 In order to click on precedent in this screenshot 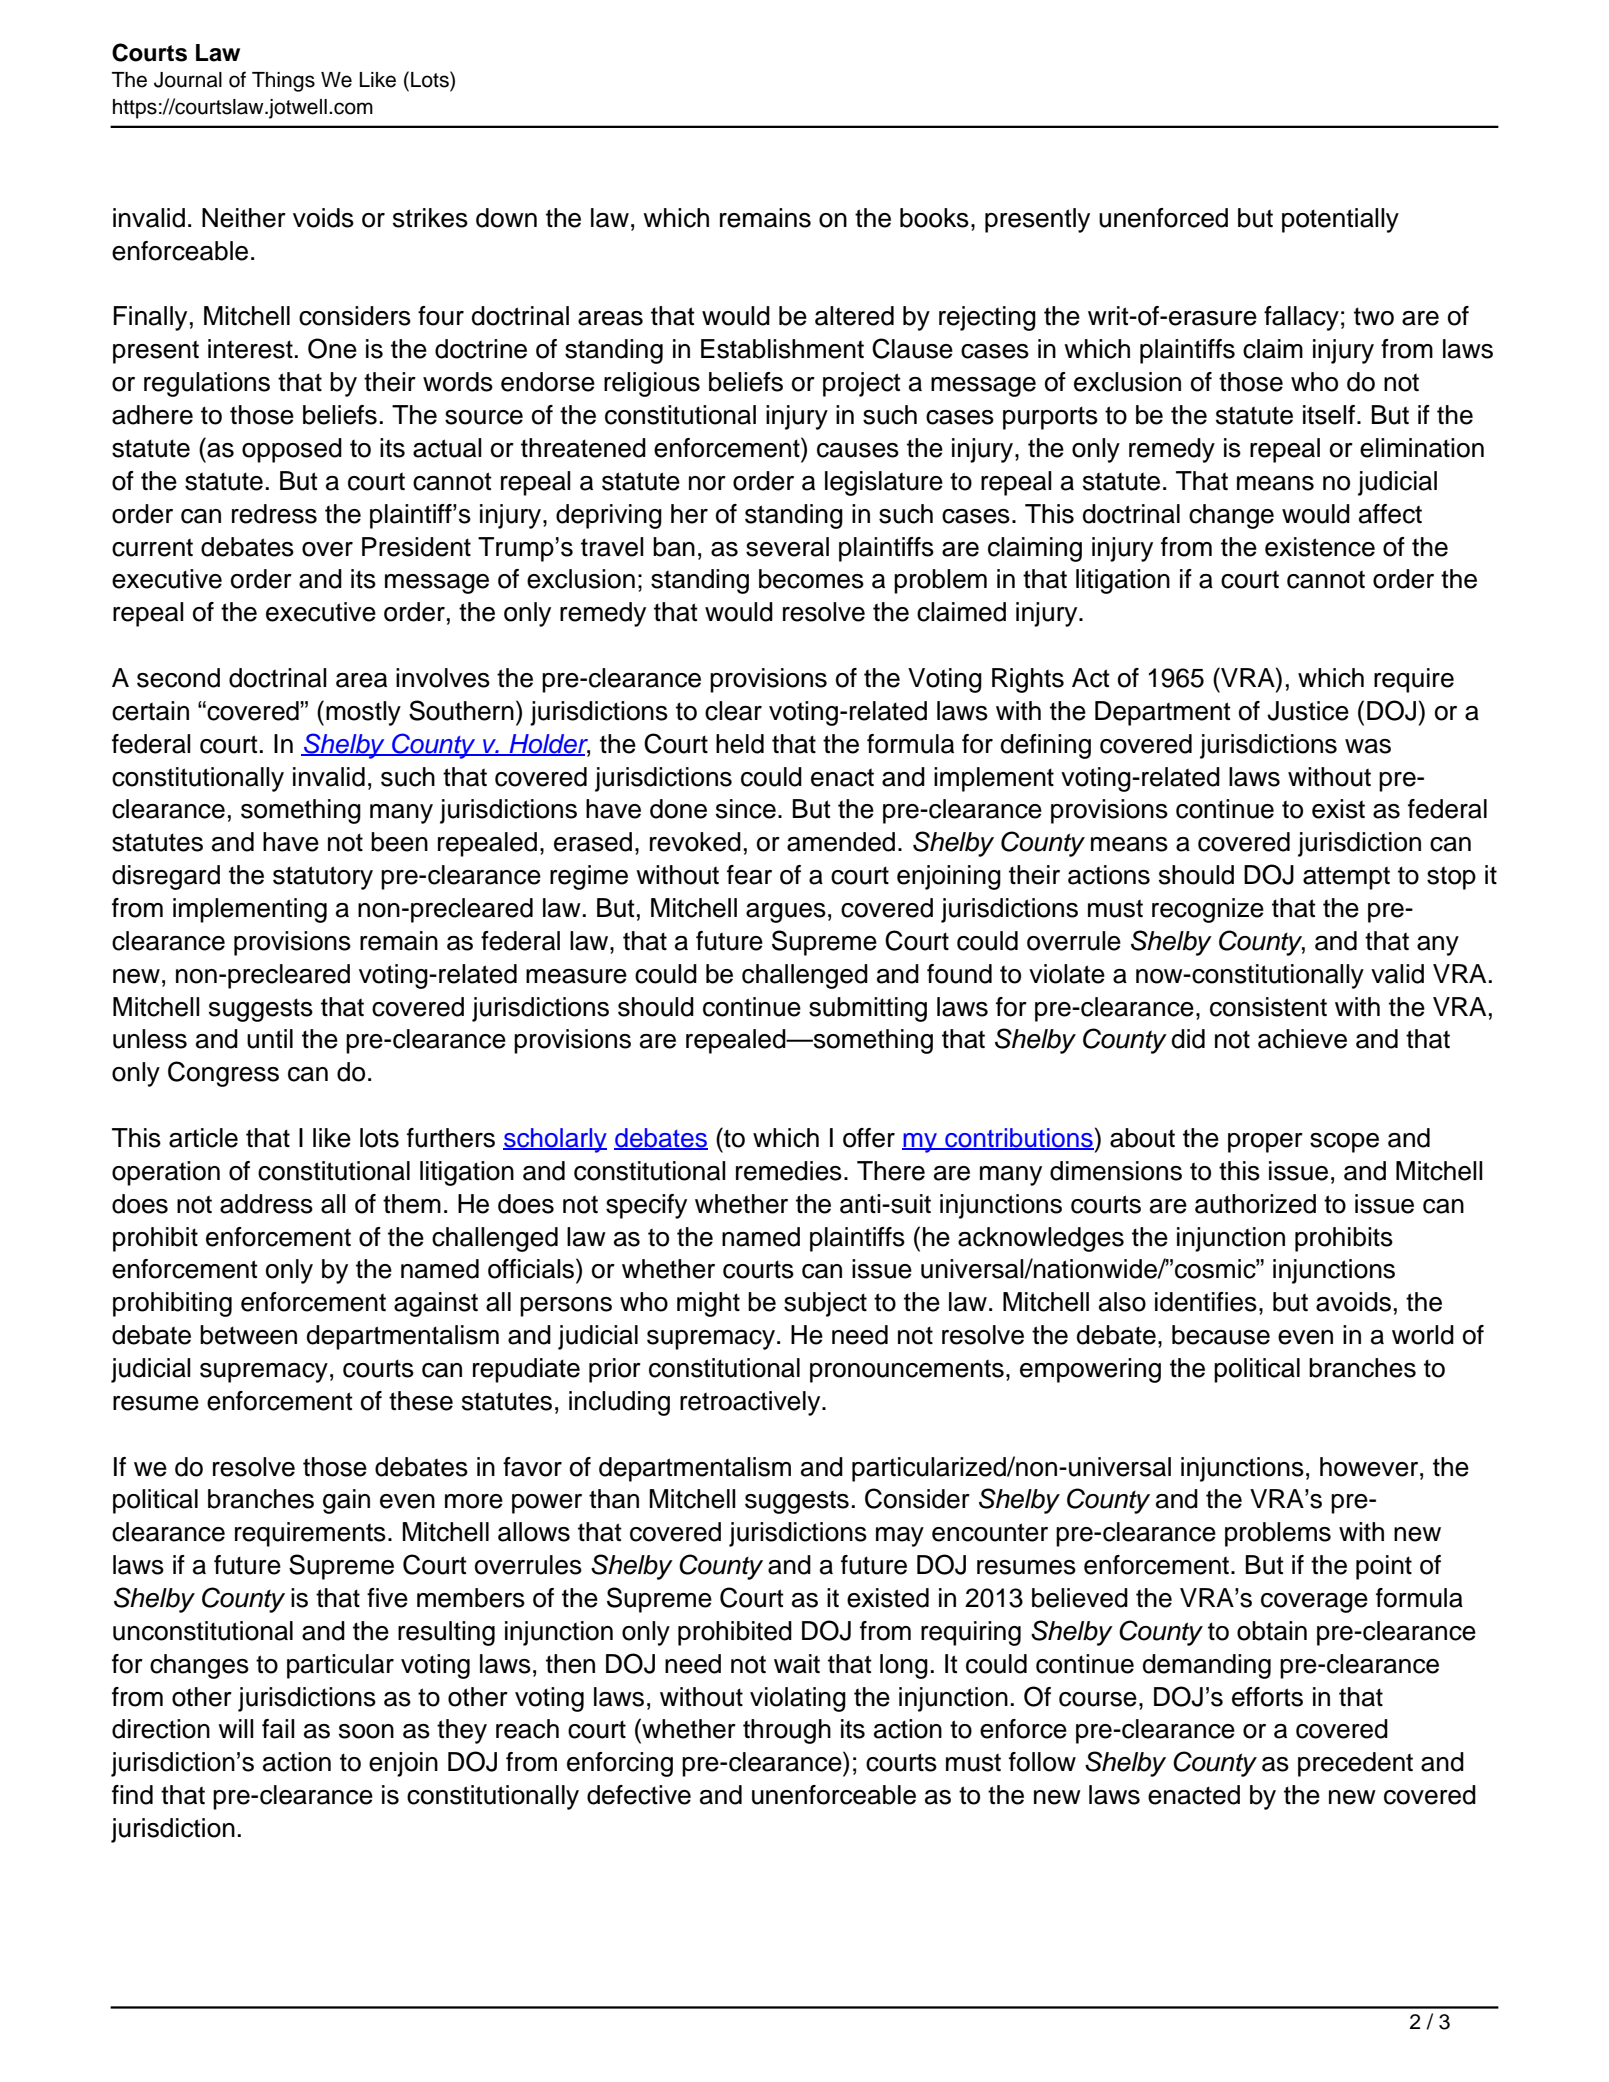, I will do `click(1355, 1764)`.
